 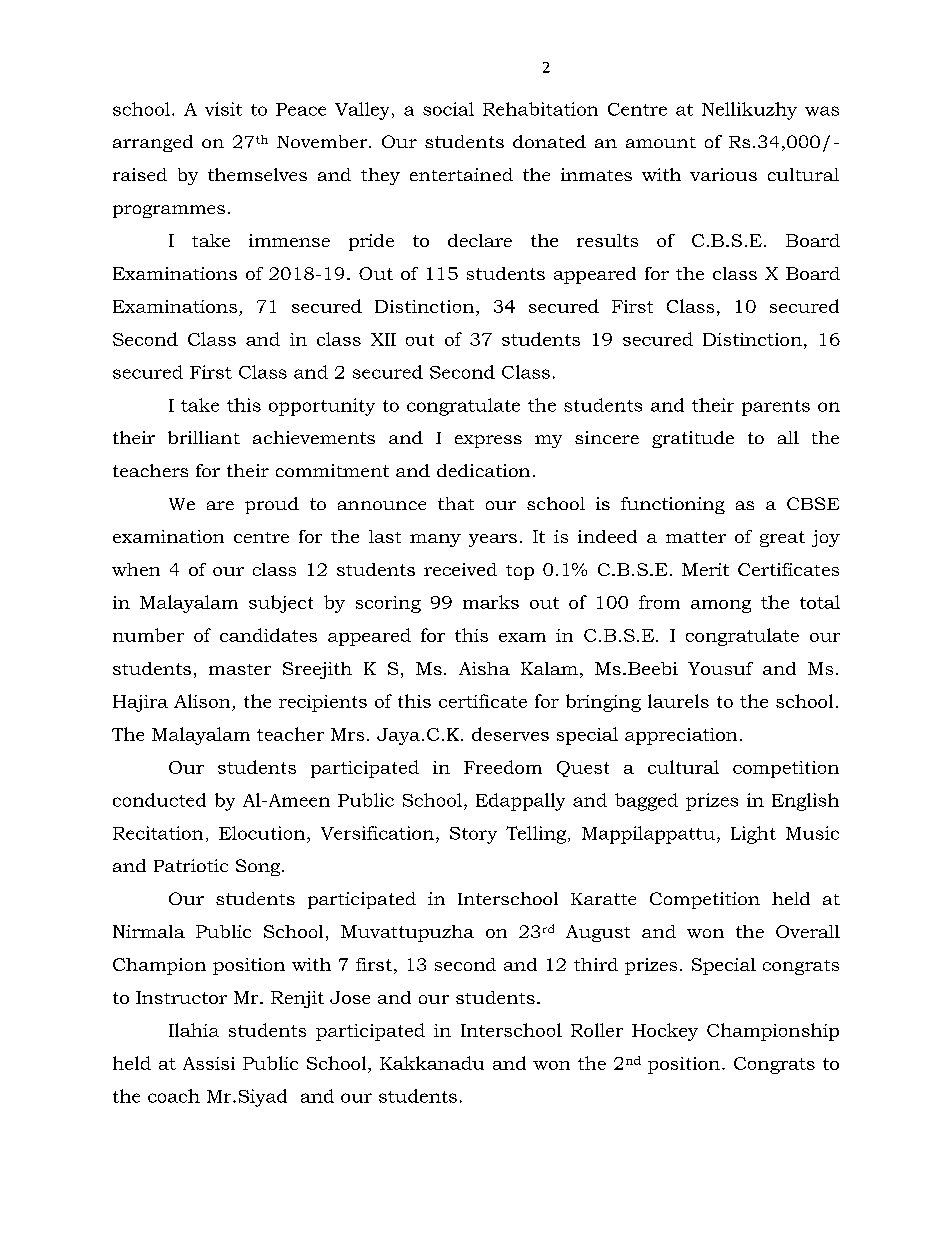 I want to click on Story, so click(x=473, y=835).
